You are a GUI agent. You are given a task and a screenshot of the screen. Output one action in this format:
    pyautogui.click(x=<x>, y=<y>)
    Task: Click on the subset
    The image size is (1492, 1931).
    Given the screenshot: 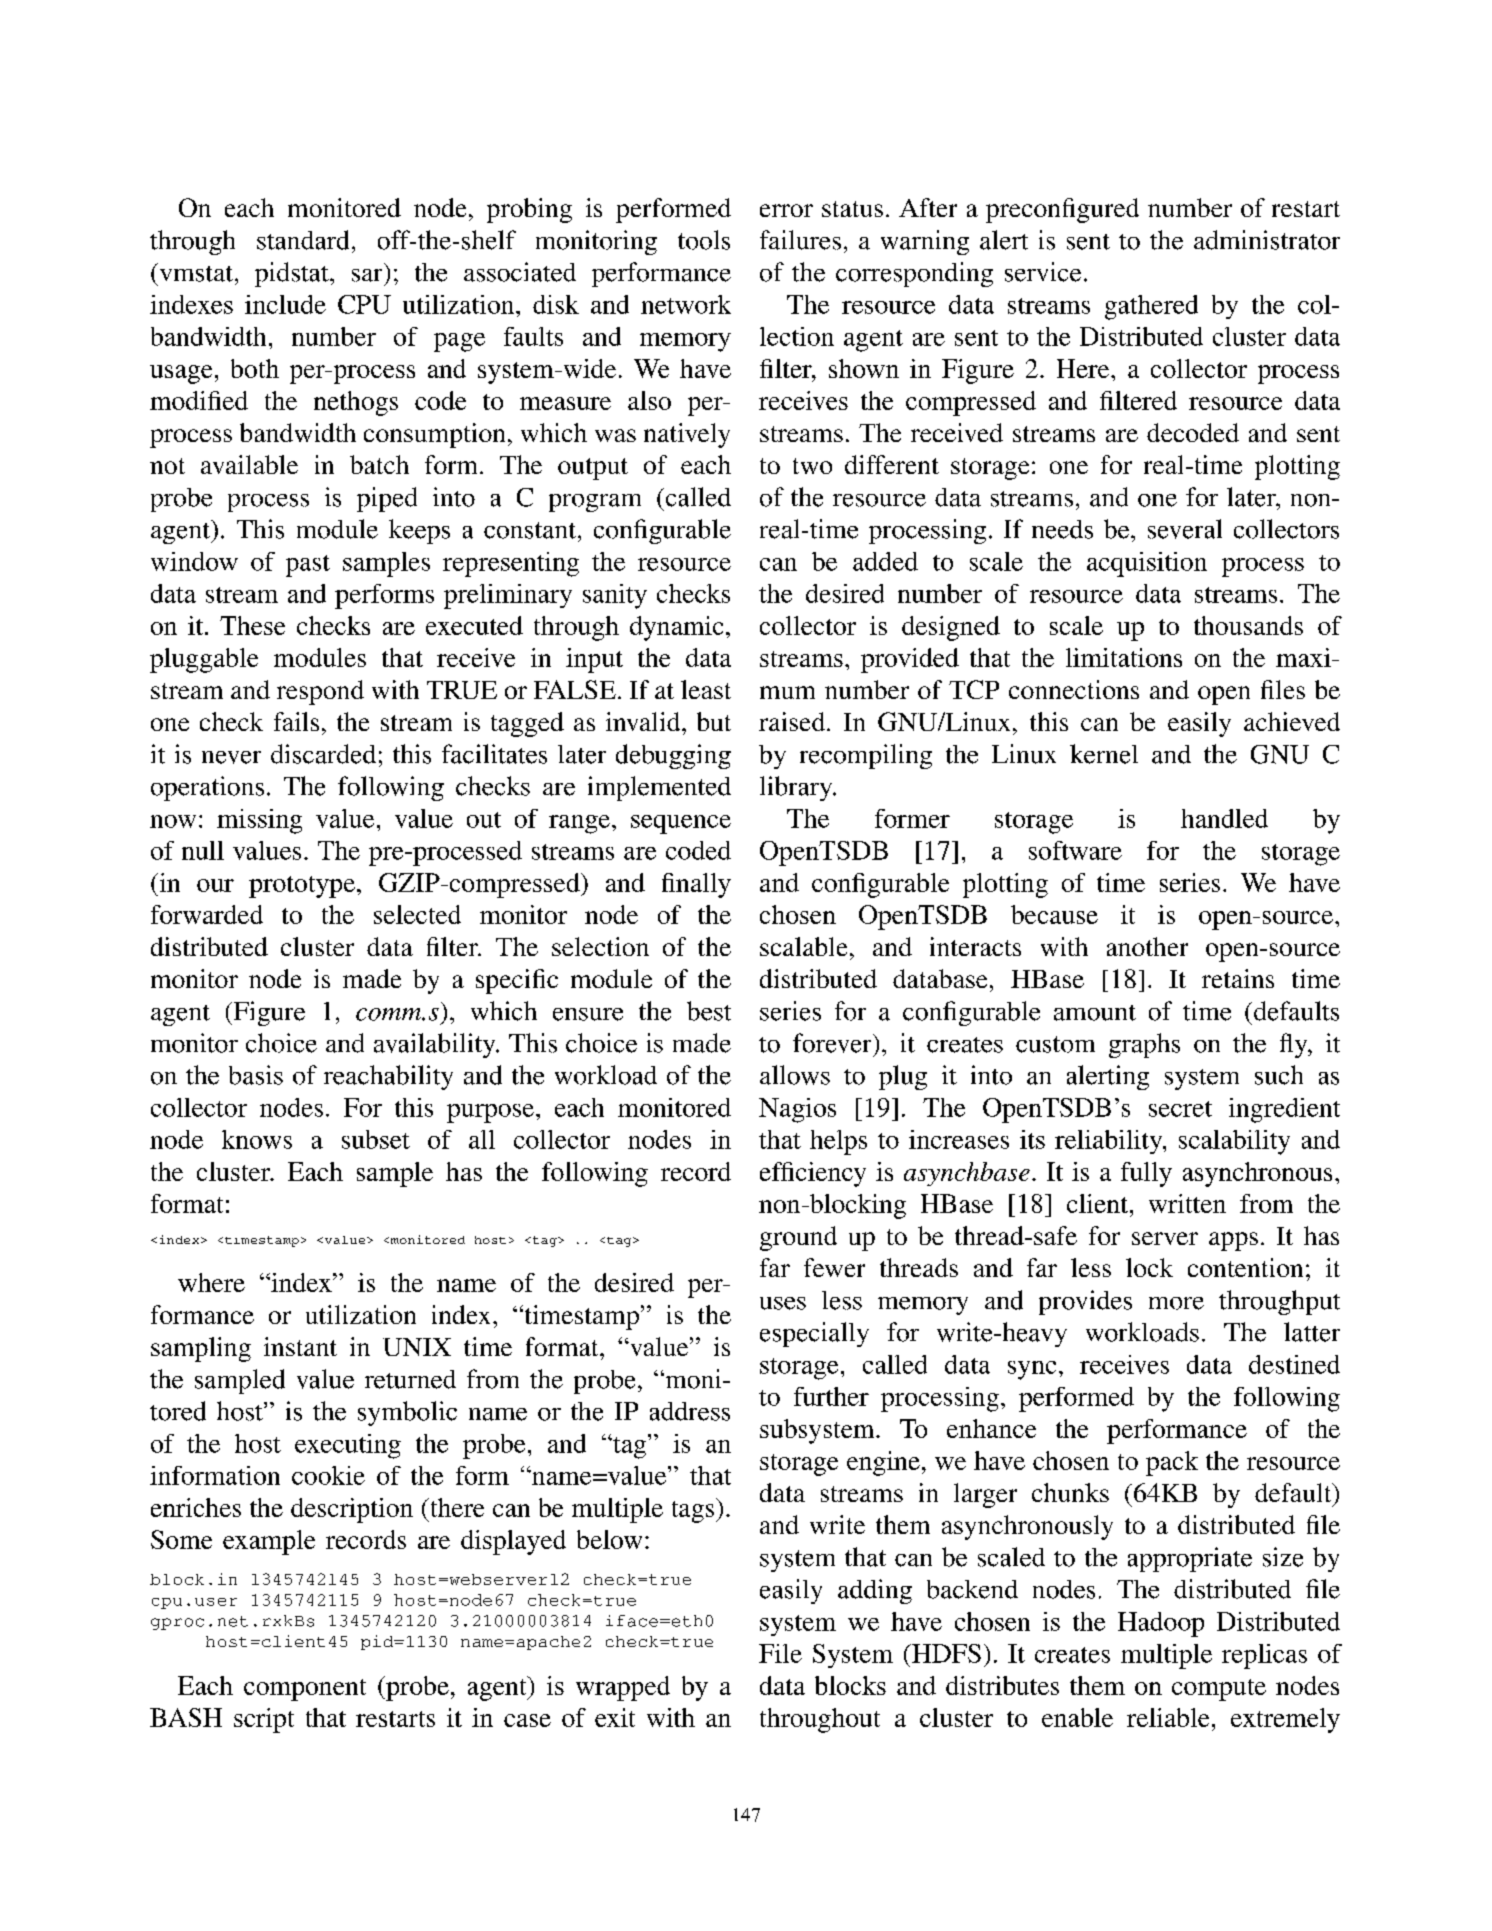 What is the action you would take?
    pyautogui.click(x=376, y=1139)
